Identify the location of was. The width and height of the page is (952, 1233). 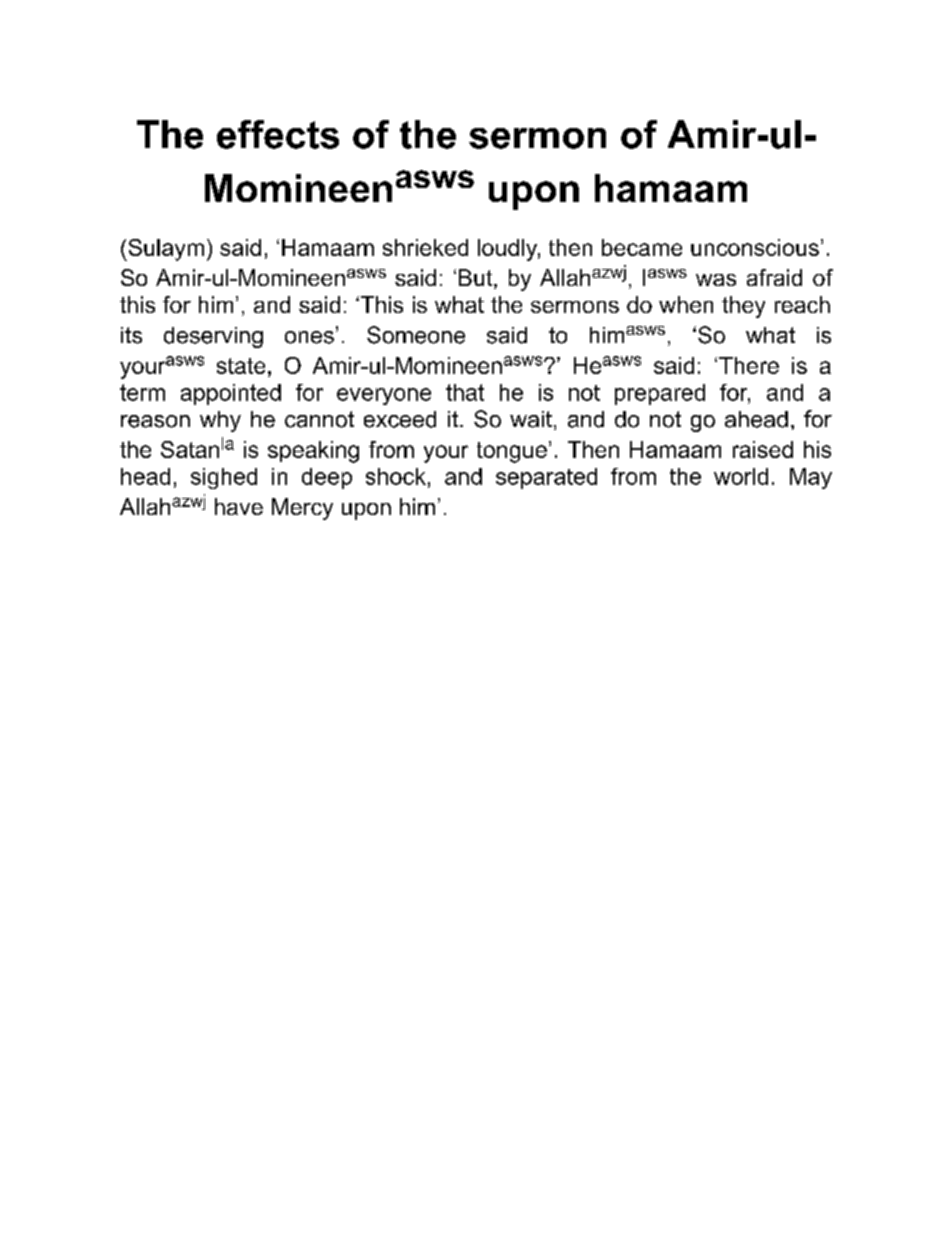
(716, 280).
